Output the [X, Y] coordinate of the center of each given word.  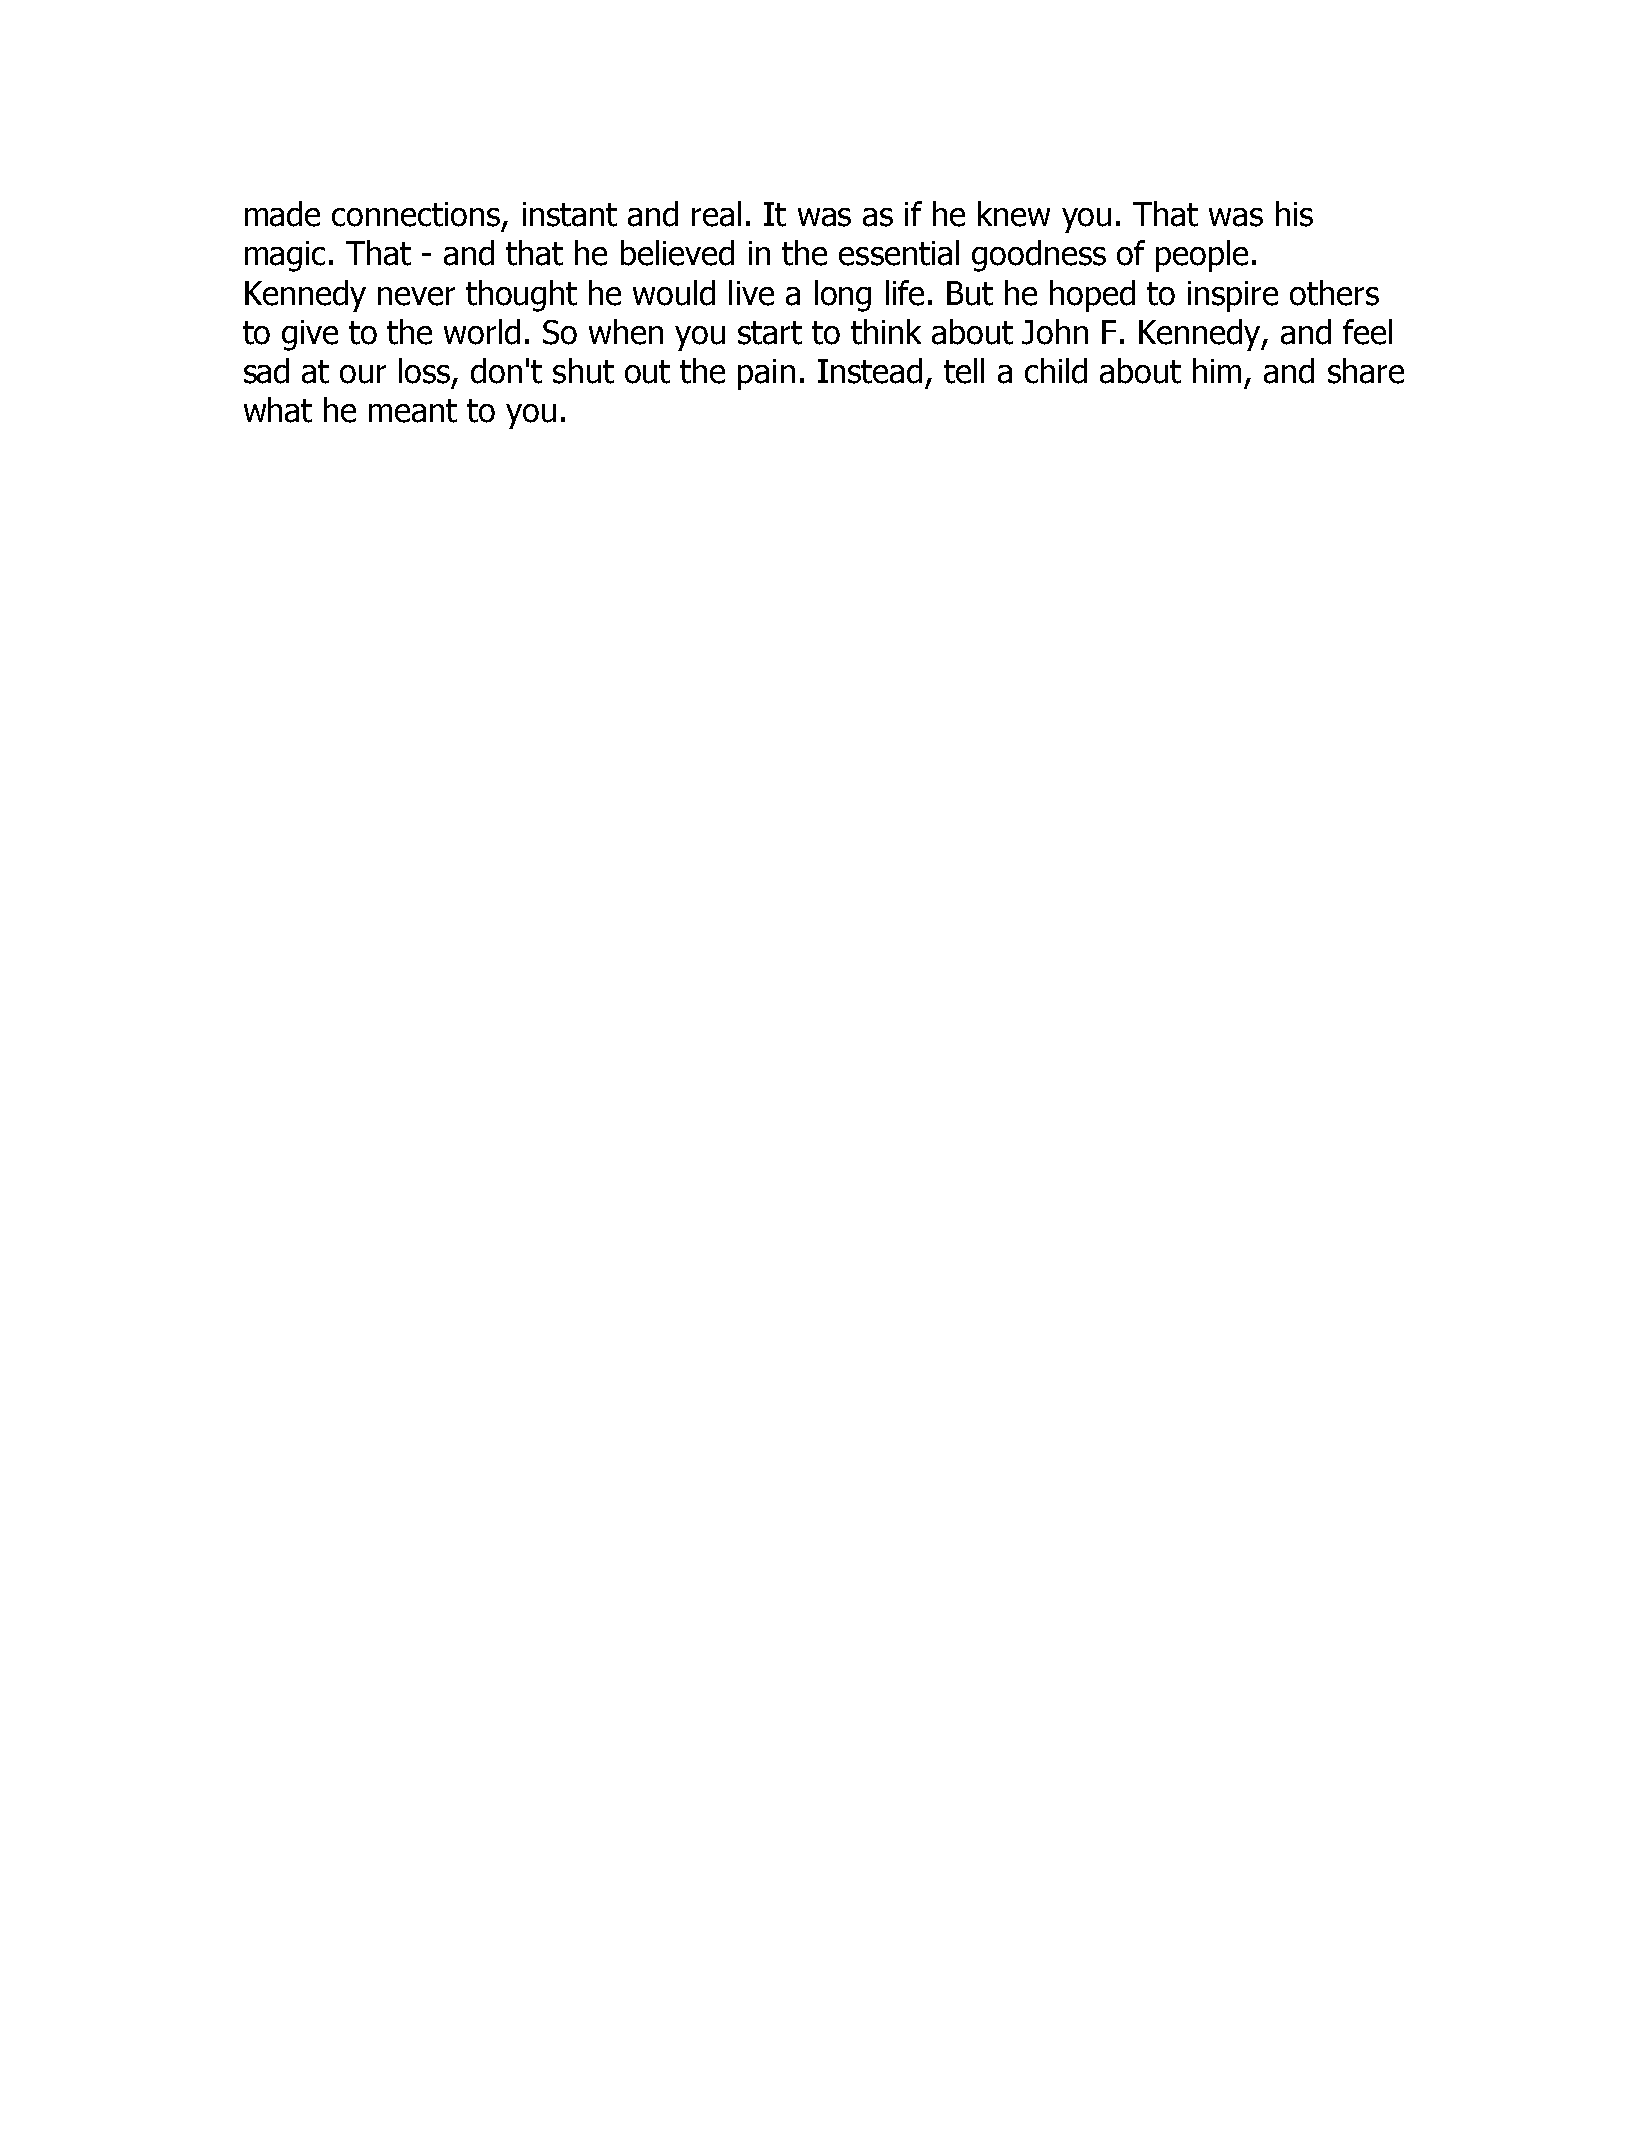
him [1217, 370]
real [716, 214]
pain [766, 374]
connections [416, 214]
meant [413, 411]
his [1294, 214]
